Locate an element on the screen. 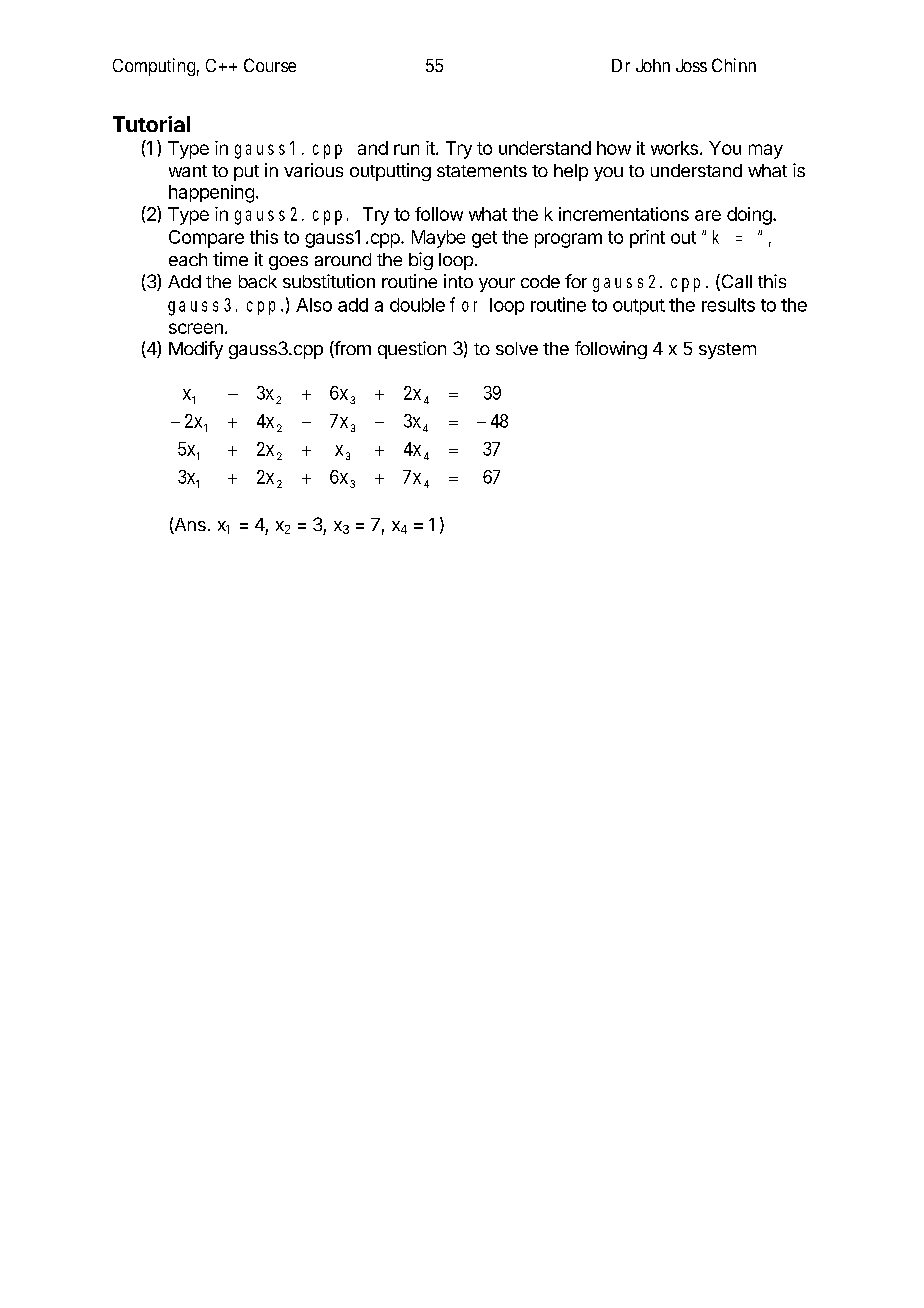 This screenshot has width=924, height=1308. Course is located at coordinates (270, 65).
